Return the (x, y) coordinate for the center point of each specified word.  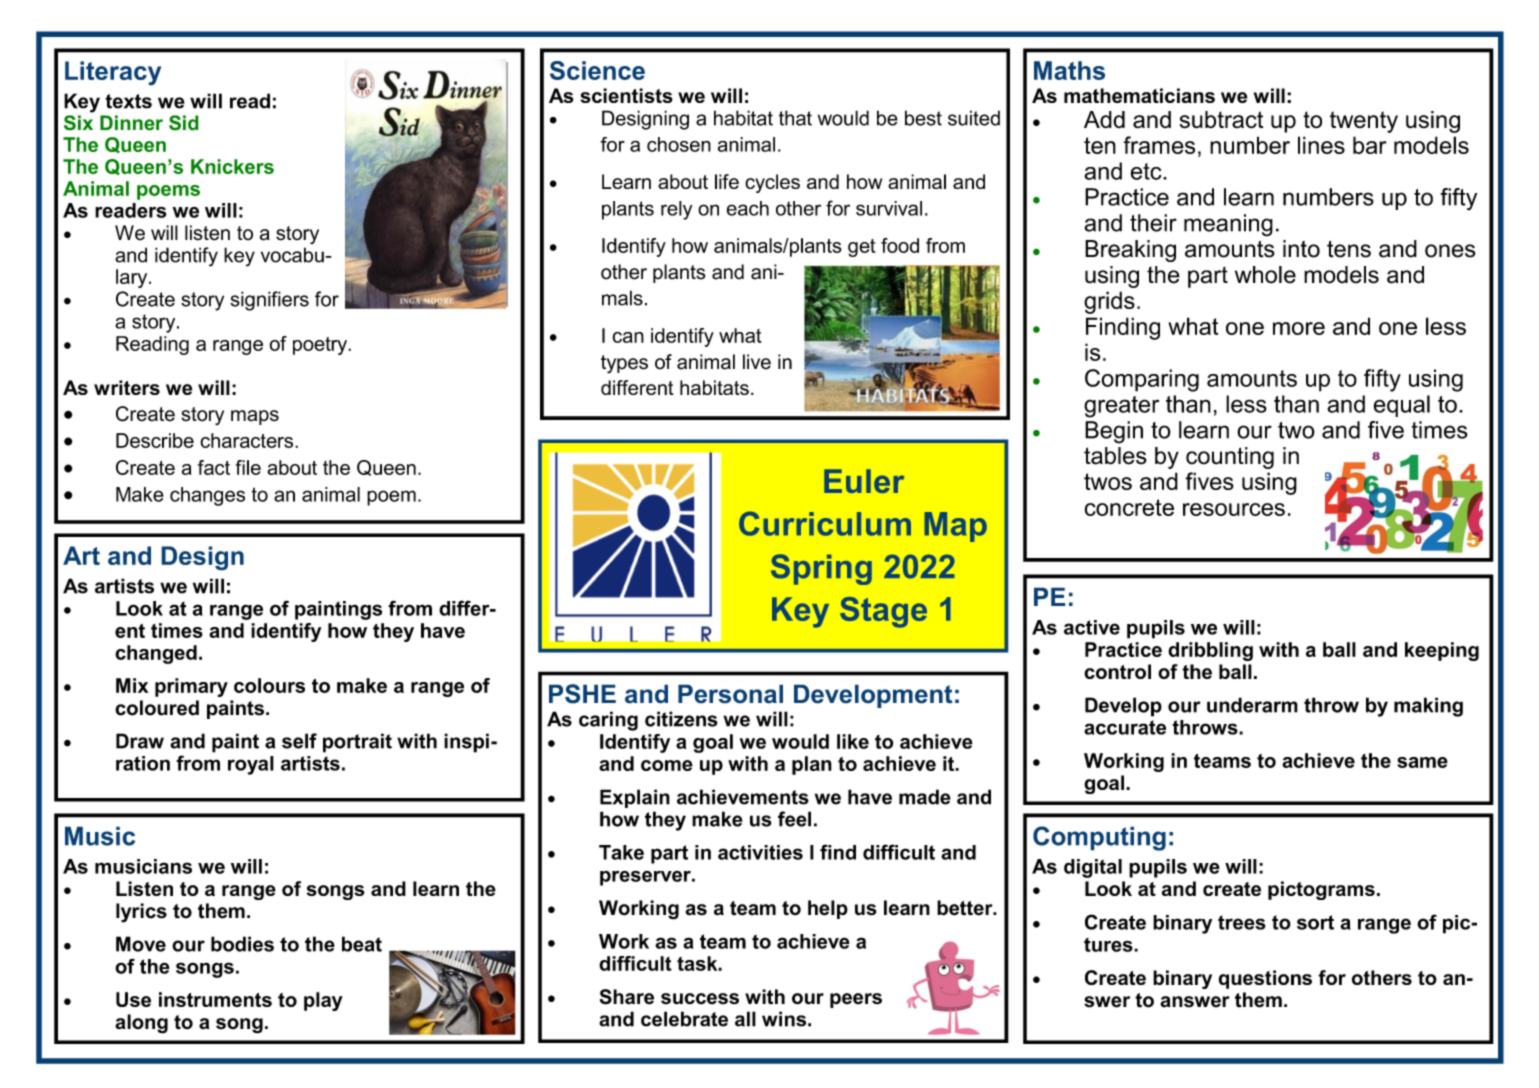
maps (255, 417)
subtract (1221, 120)
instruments (215, 999)
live (757, 362)
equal (1401, 406)
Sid (184, 123)
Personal (730, 694)
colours (269, 685)
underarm (1252, 705)
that (795, 118)
